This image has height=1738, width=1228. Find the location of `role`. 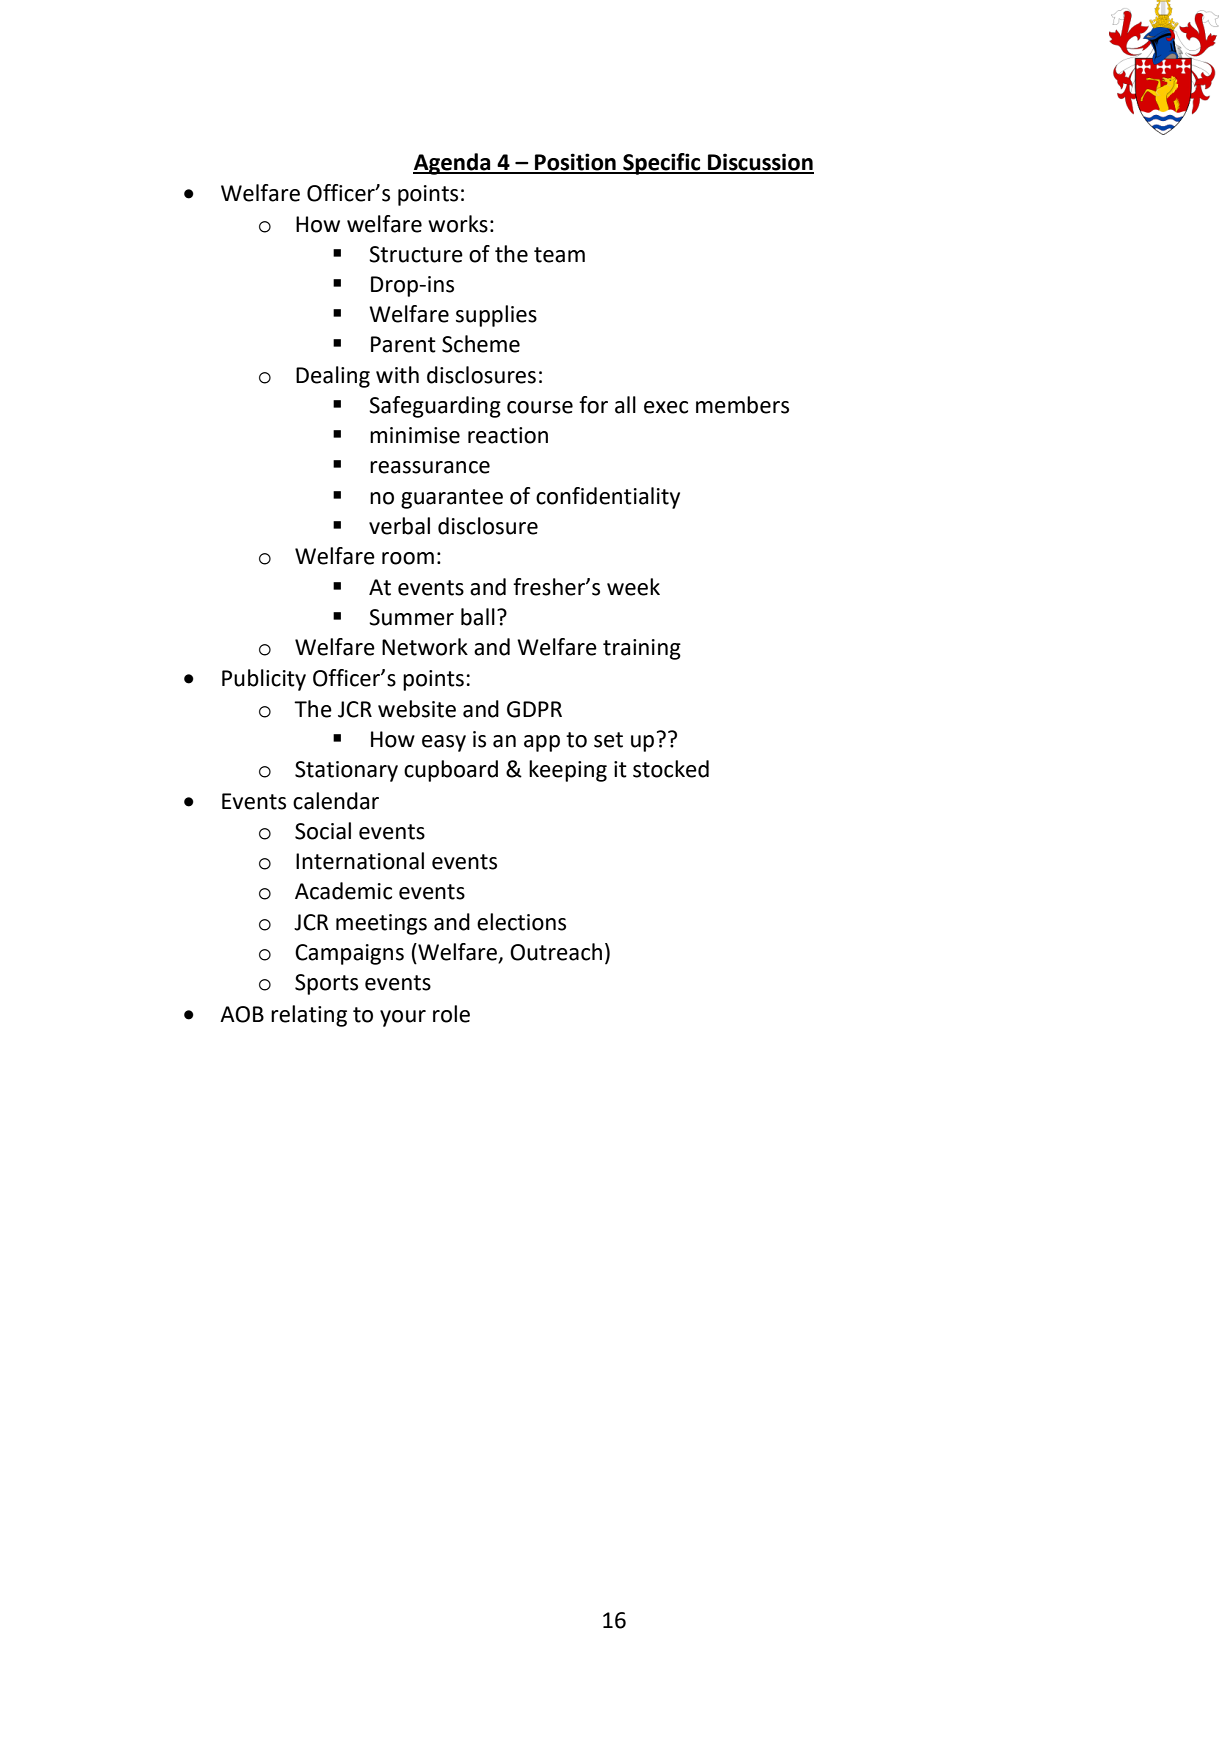

role is located at coordinates (451, 1014).
